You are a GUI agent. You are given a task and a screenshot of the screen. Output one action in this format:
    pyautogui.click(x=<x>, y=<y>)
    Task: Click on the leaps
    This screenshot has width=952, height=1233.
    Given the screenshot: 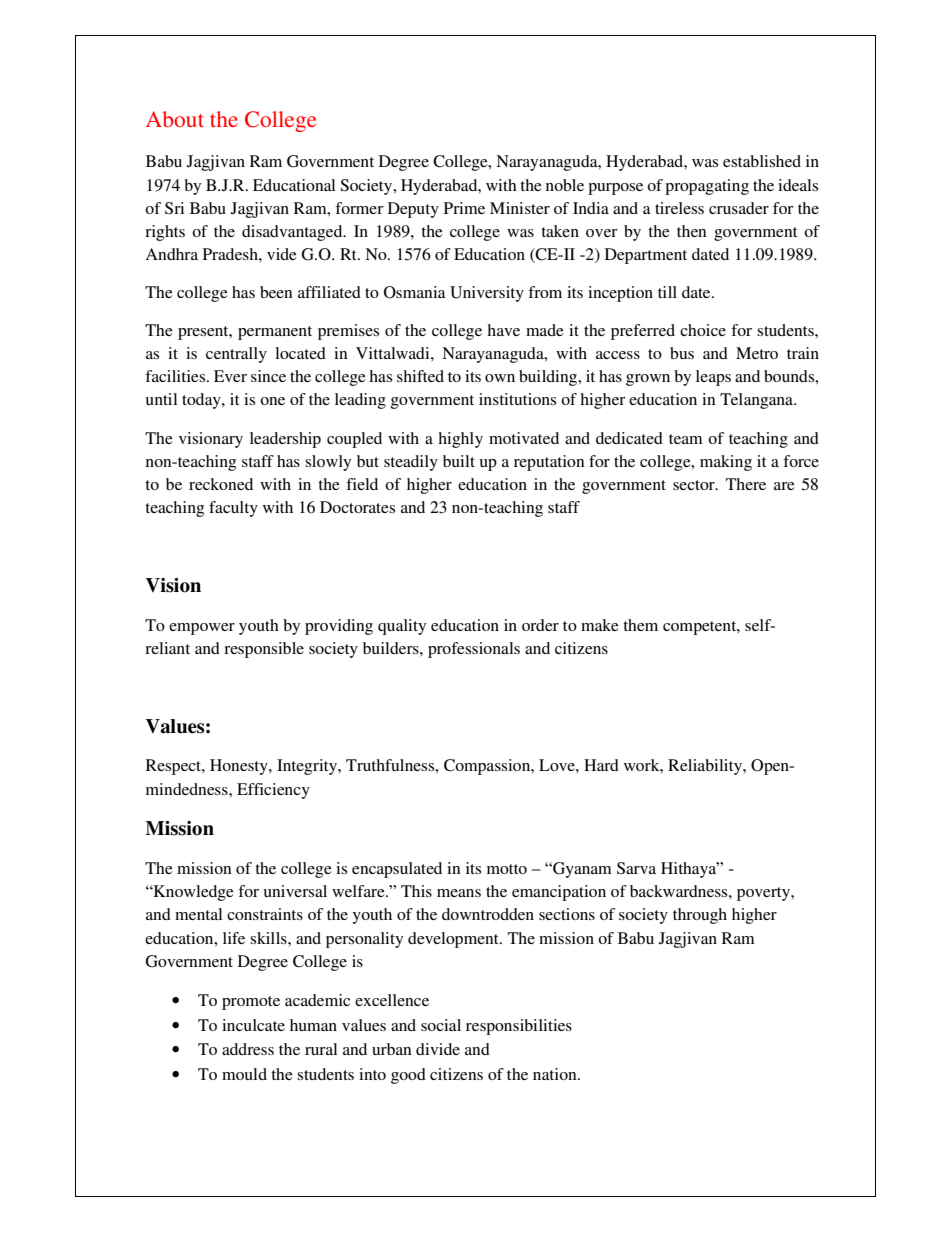 What is the action you would take?
    pyautogui.click(x=713, y=378)
